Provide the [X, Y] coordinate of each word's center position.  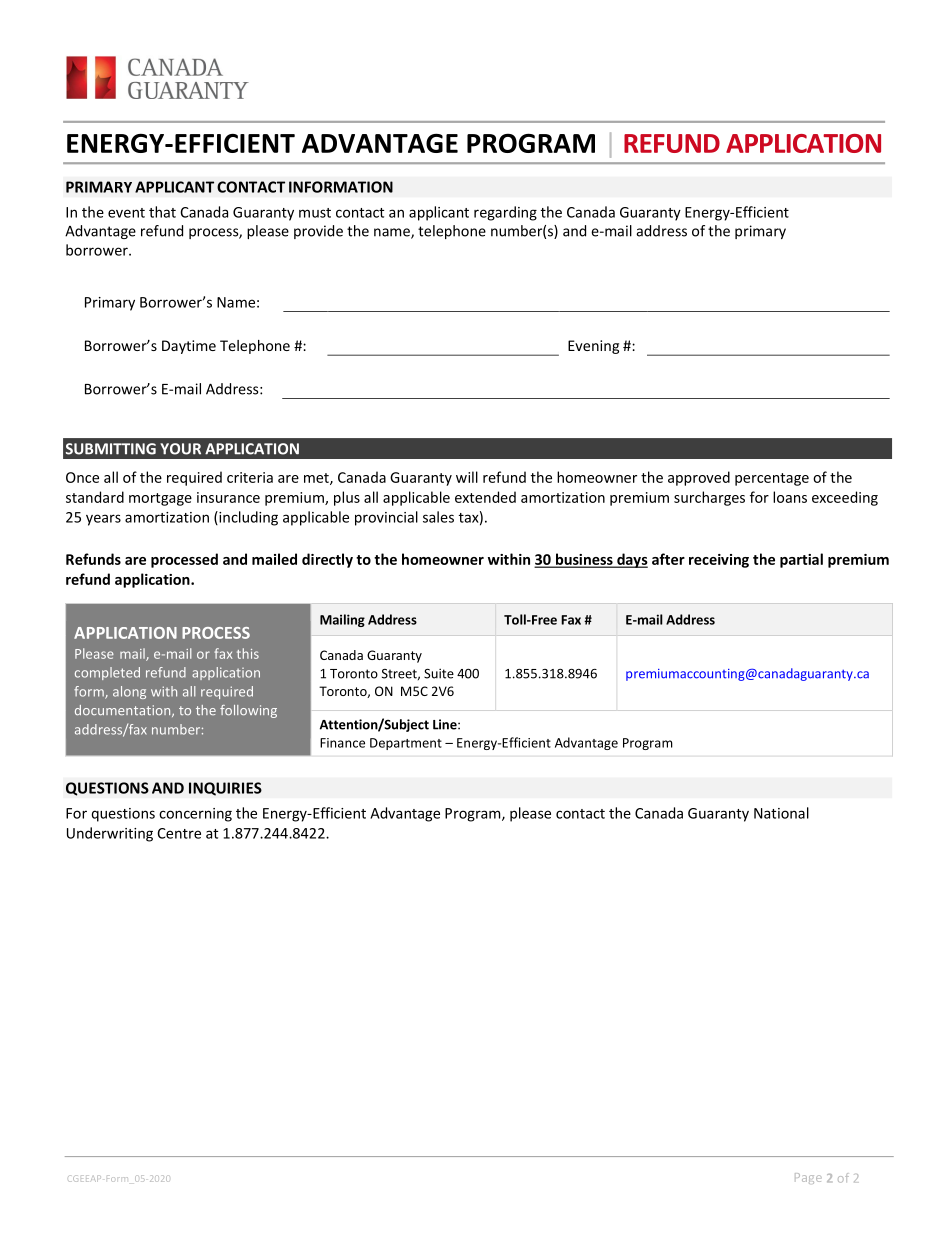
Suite [439, 673]
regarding [505, 213]
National [781, 813]
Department [406, 744]
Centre [179, 833]
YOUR [180, 449]
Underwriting [110, 834]
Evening [593, 347]
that [162, 212]
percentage [772, 479]
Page [808, 1178]
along [129, 692]
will [467, 477]
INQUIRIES [225, 789]
